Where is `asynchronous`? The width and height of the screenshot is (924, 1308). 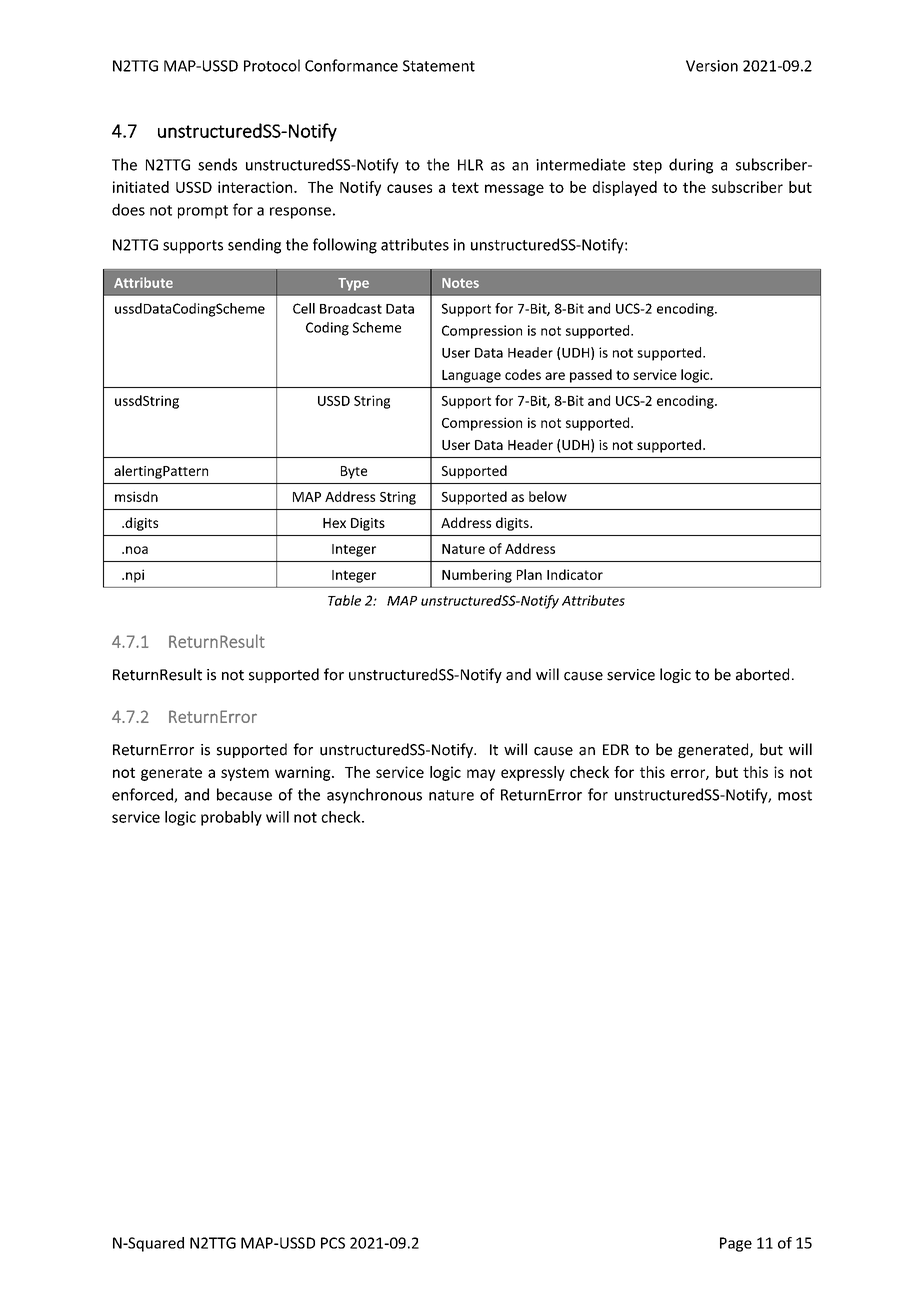 asynchronous is located at coordinates (374, 796).
